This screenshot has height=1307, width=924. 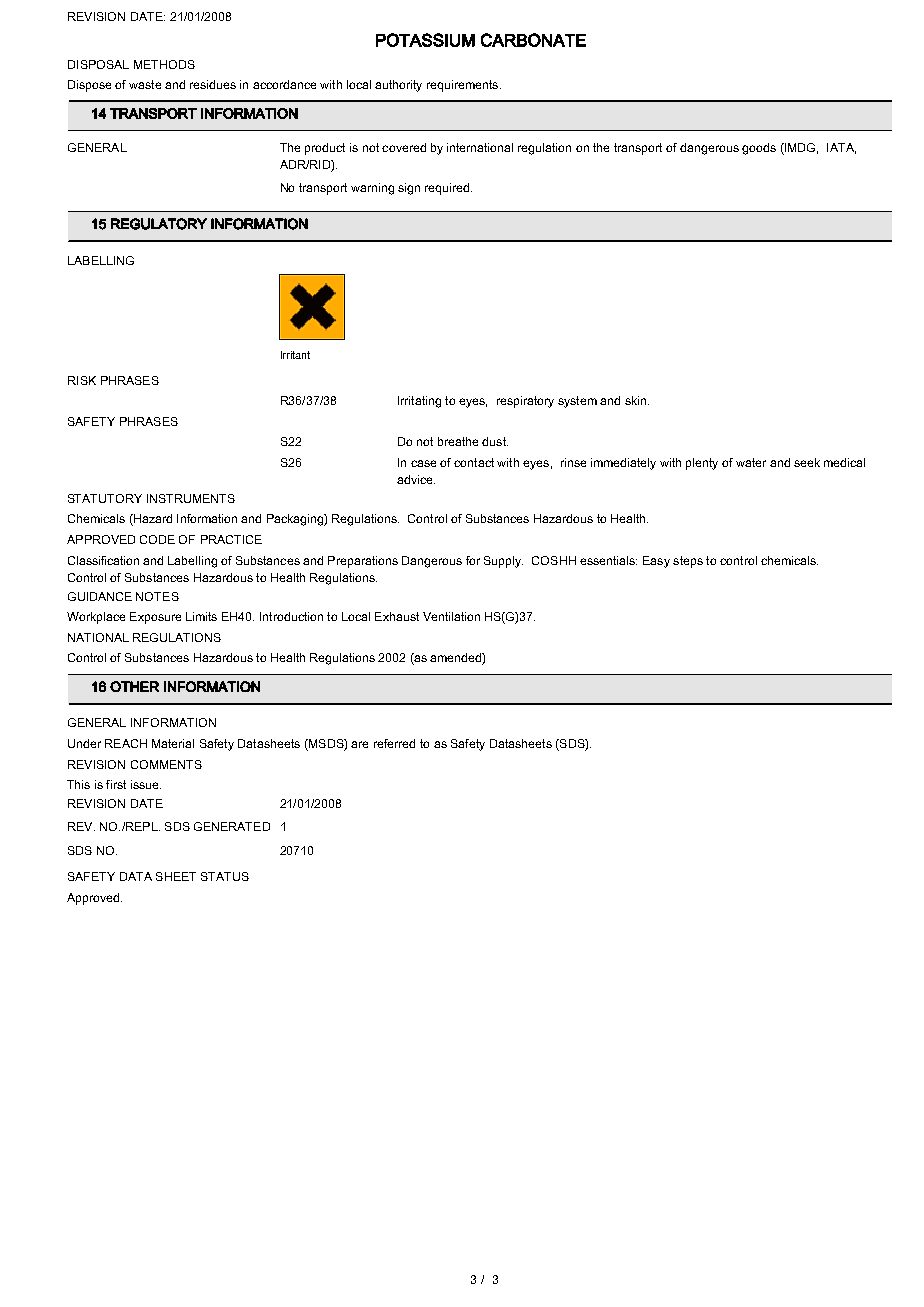 I want to click on referred, so click(x=394, y=743).
